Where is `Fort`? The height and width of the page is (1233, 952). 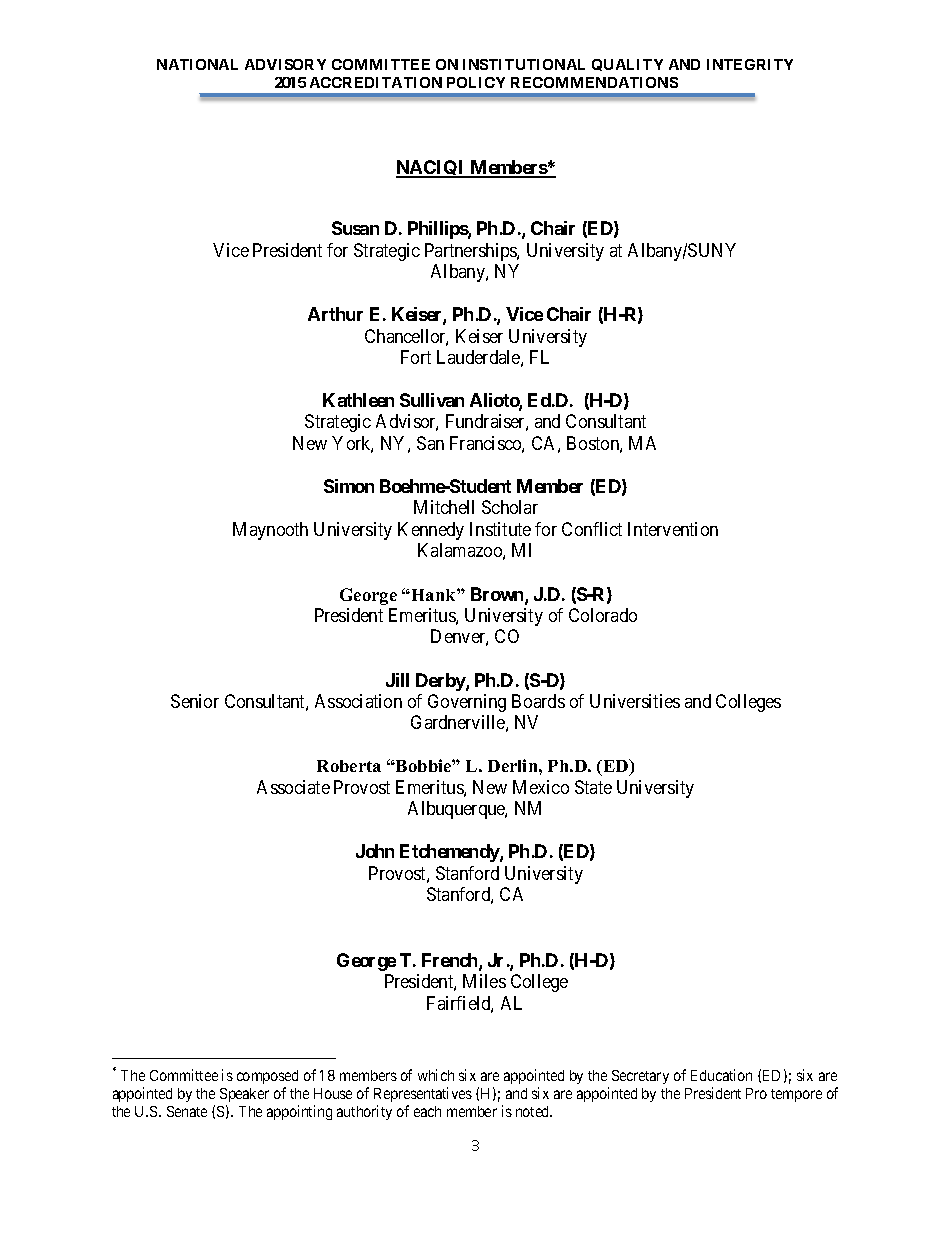 Fort is located at coordinates (416, 357).
